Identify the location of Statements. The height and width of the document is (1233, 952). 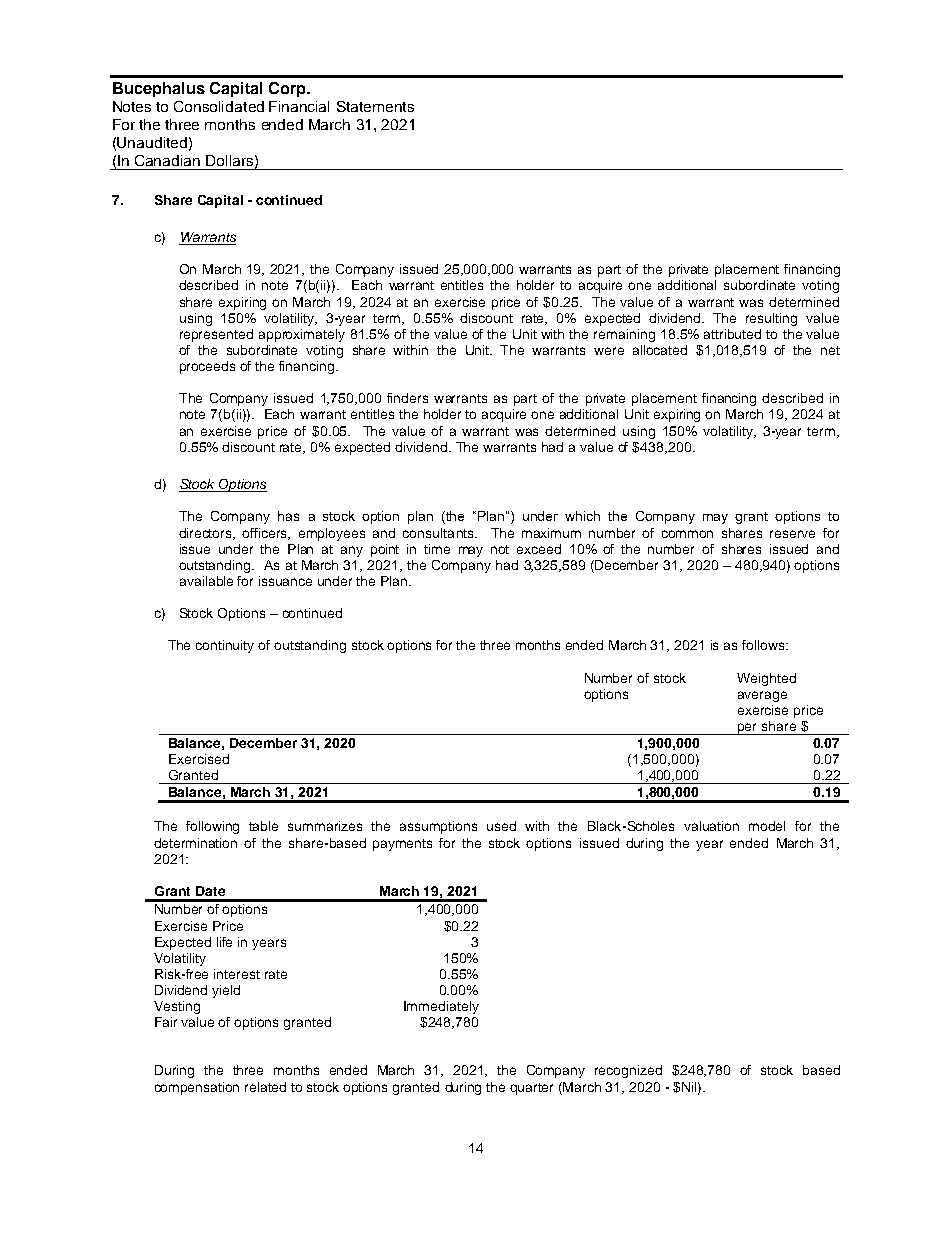
(375, 106).
